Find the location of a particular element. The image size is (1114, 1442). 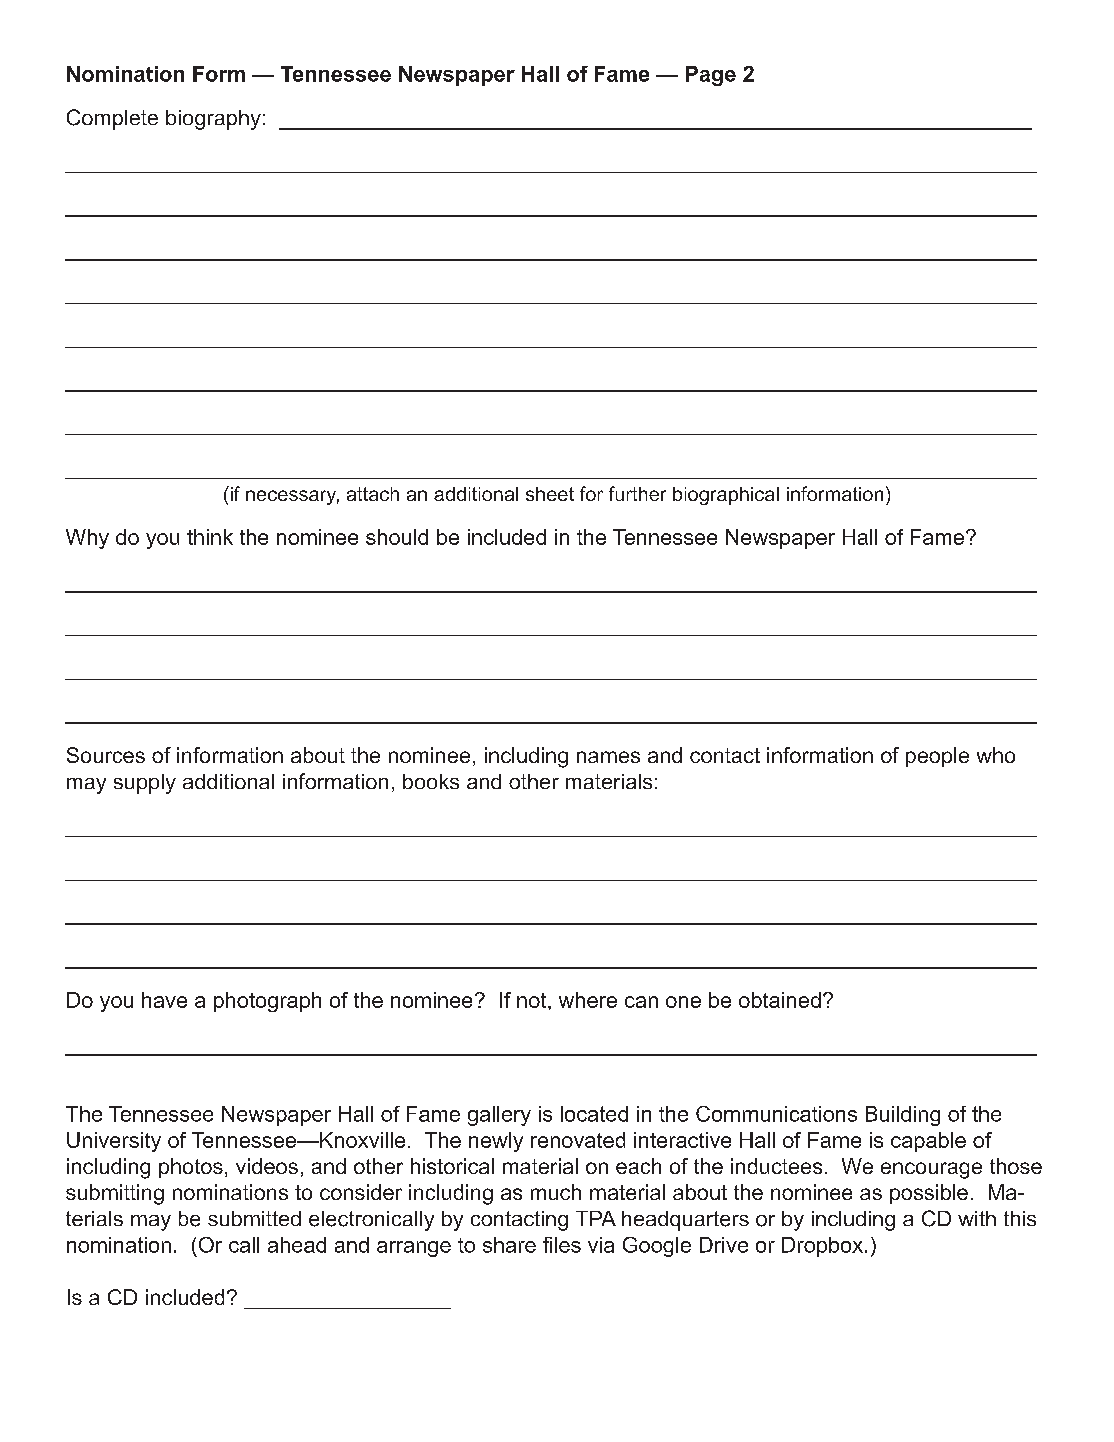

much is located at coordinates (556, 1192).
